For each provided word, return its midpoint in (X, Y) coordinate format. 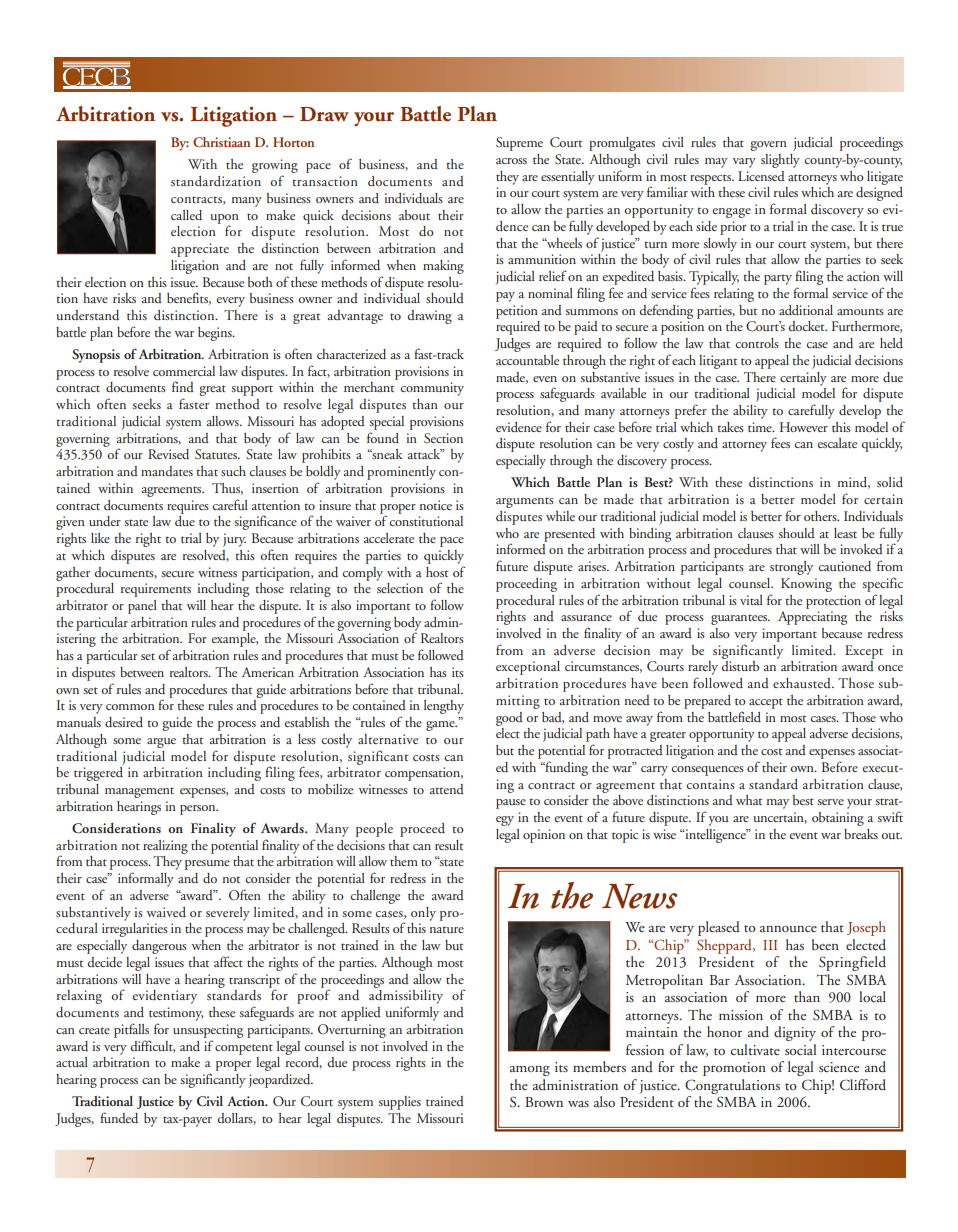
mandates (167, 471)
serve (831, 802)
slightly (780, 161)
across (511, 161)
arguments (525, 502)
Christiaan (221, 142)
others (821, 516)
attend (447, 789)
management (139, 792)
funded (119, 1117)
